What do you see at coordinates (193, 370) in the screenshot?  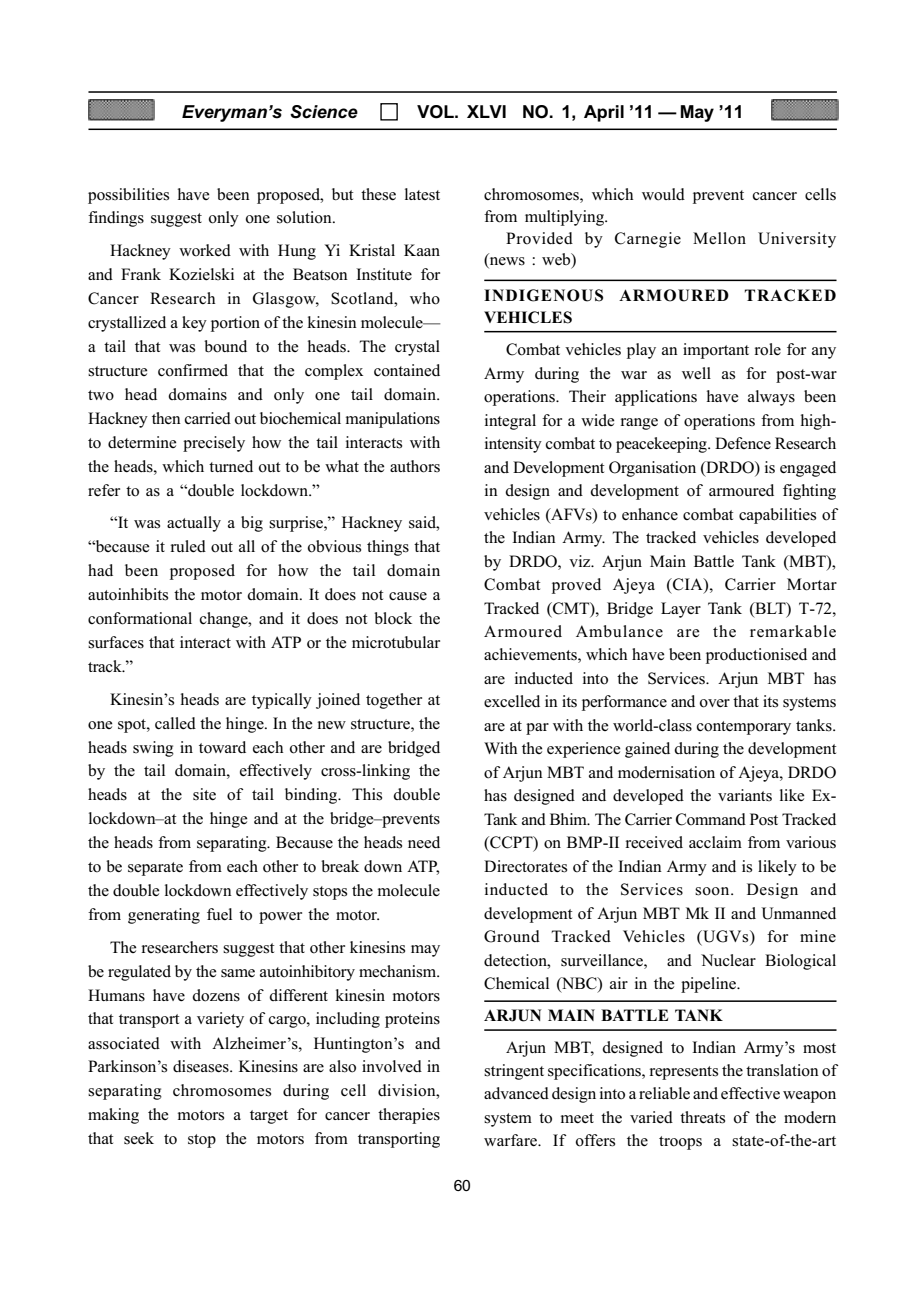 I see `confirmed` at bounding box center [193, 370].
